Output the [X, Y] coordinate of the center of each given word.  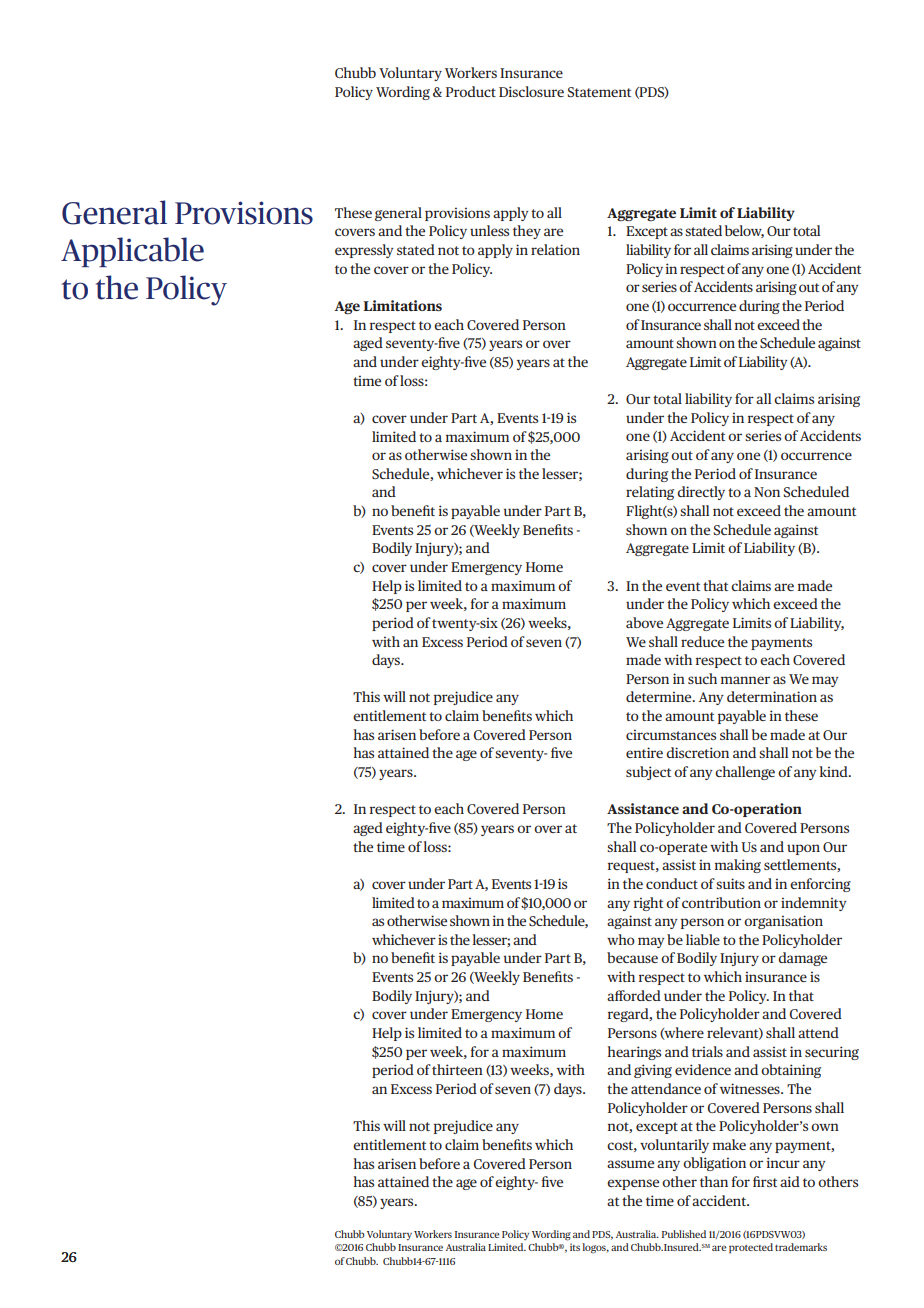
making [738, 866]
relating [650, 493]
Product [471, 91]
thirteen [457, 1069]
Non [767, 492]
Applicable [132, 252]
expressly [364, 251]
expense [633, 1184]
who [621, 939]
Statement [599, 92]
